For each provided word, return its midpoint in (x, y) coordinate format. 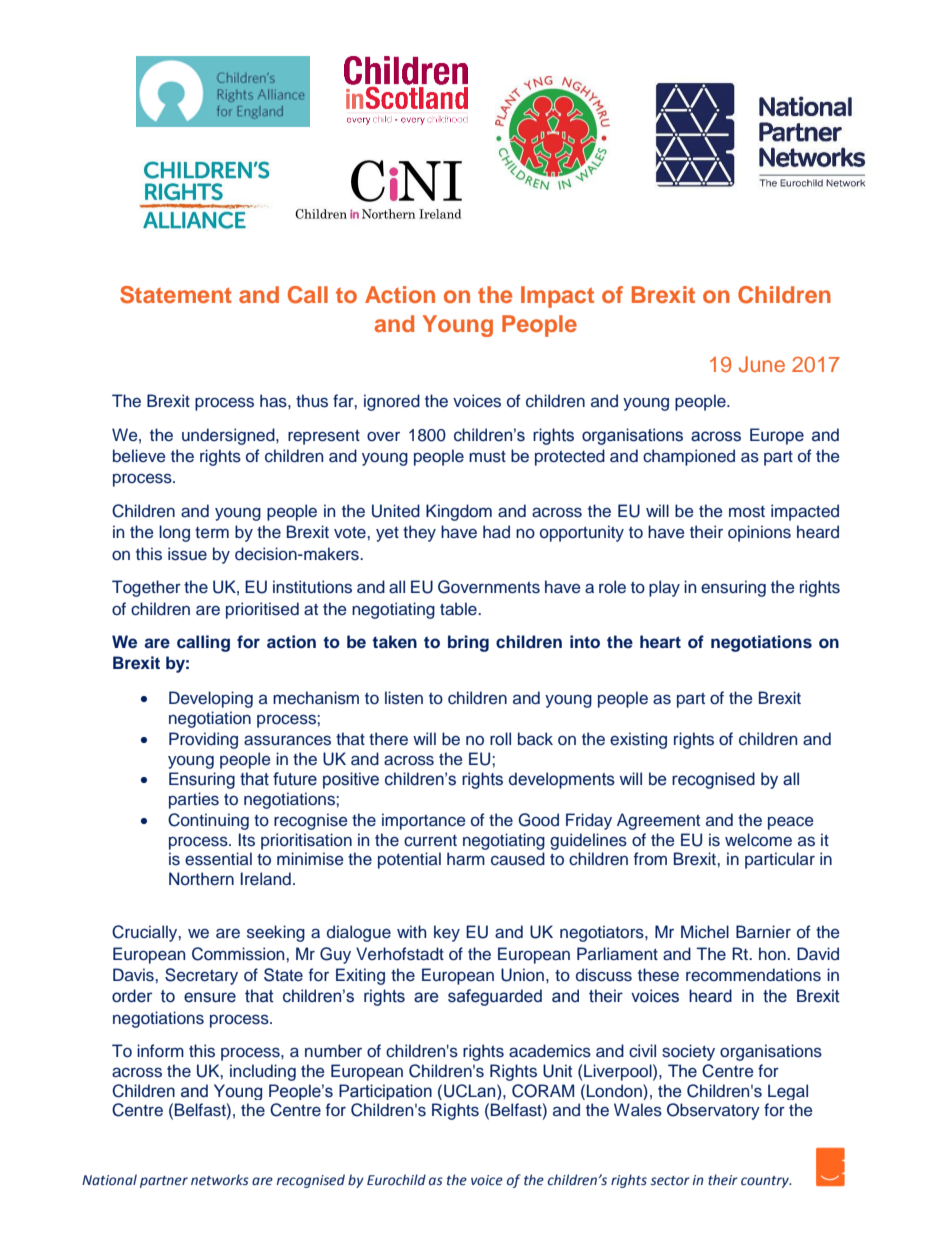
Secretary (201, 976)
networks (220, 1180)
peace (791, 823)
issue (187, 554)
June (762, 364)
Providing (203, 740)
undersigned (229, 436)
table (459, 609)
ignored (392, 402)
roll (500, 738)
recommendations (753, 975)
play (664, 588)
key (447, 933)
